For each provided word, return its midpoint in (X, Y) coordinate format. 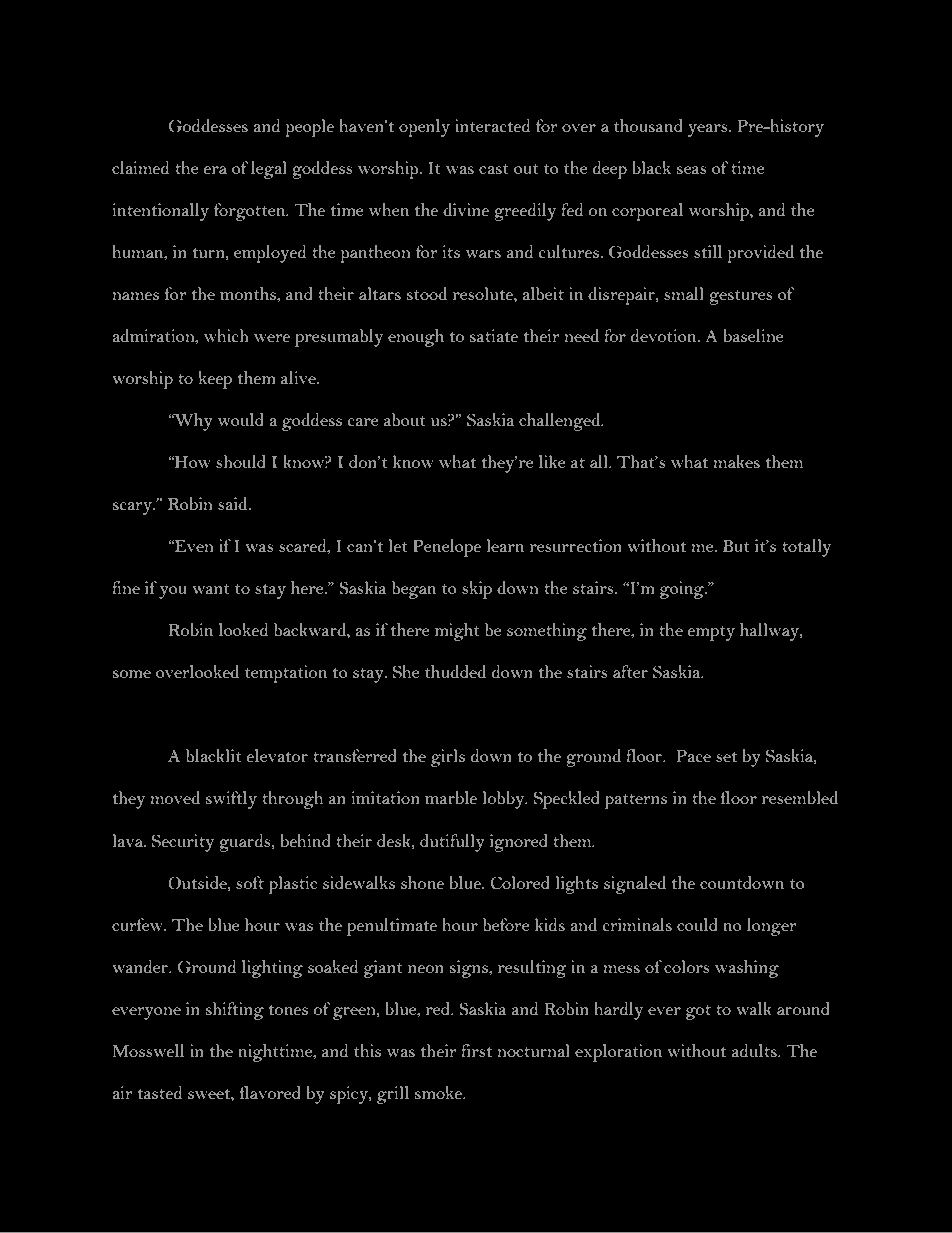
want (211, 589)
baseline (754, 335)
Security (183, 843)
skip (477, 590)
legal (269, 170)
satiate (494, 335)
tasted (160, 1092)
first (476, 1050)
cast (494, 169)
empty (711, 633)
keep (215, 380)
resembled (800, 797)
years (708, 130)
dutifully (452, 843)
